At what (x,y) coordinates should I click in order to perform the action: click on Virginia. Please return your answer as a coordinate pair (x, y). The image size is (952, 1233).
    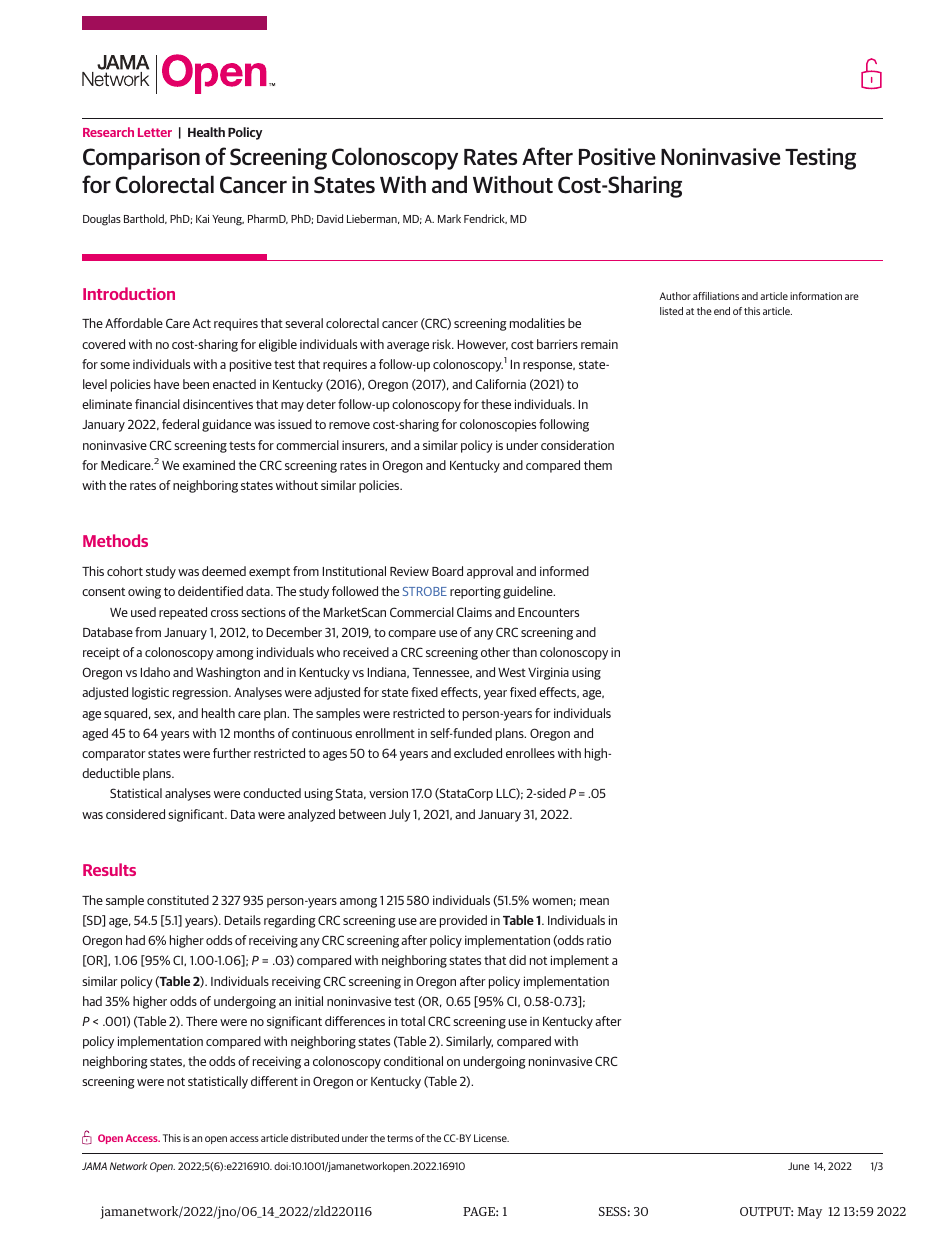
    Looking at the image, I should click on (548, 673).
